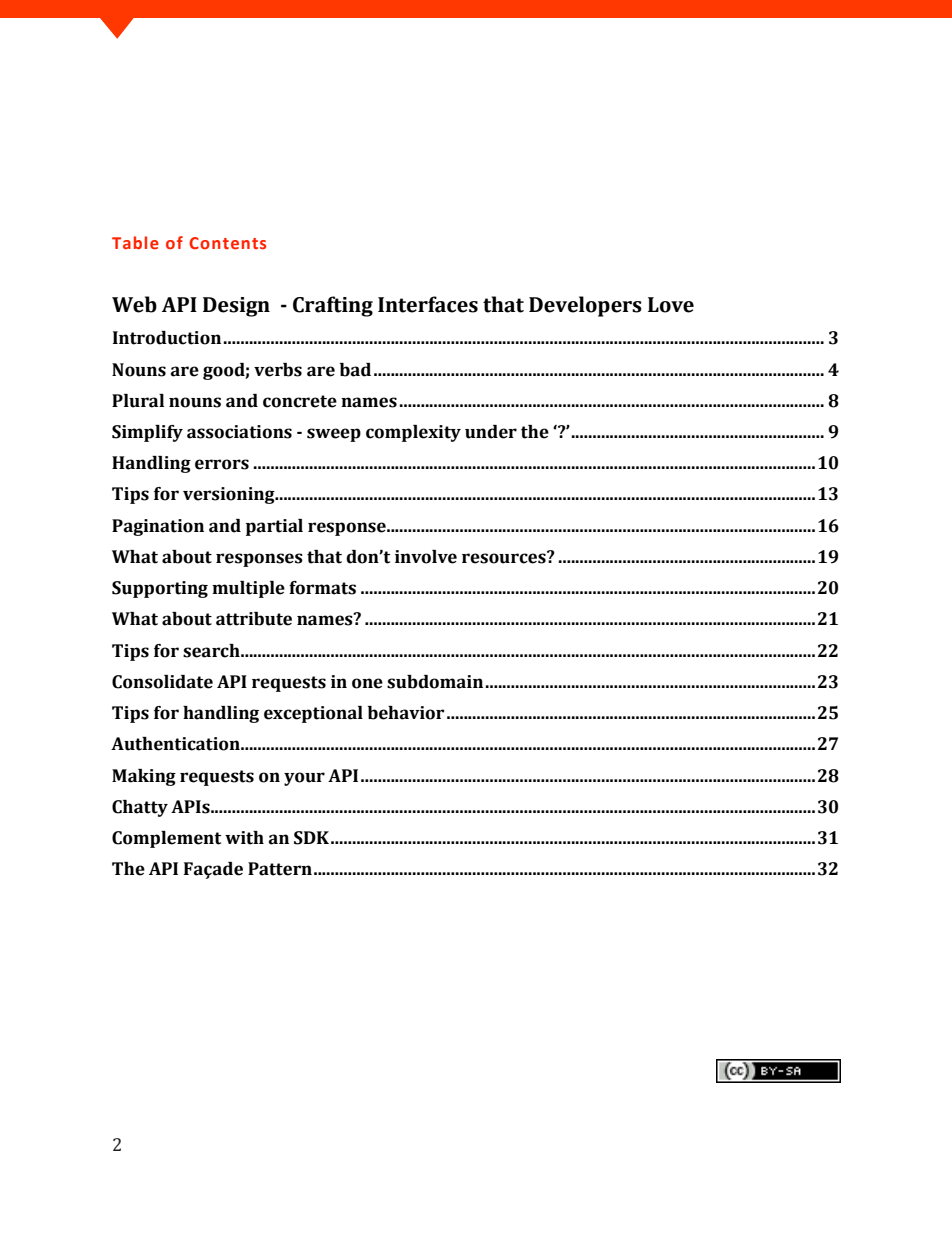  I want to click on involve, so click(426, 557).
